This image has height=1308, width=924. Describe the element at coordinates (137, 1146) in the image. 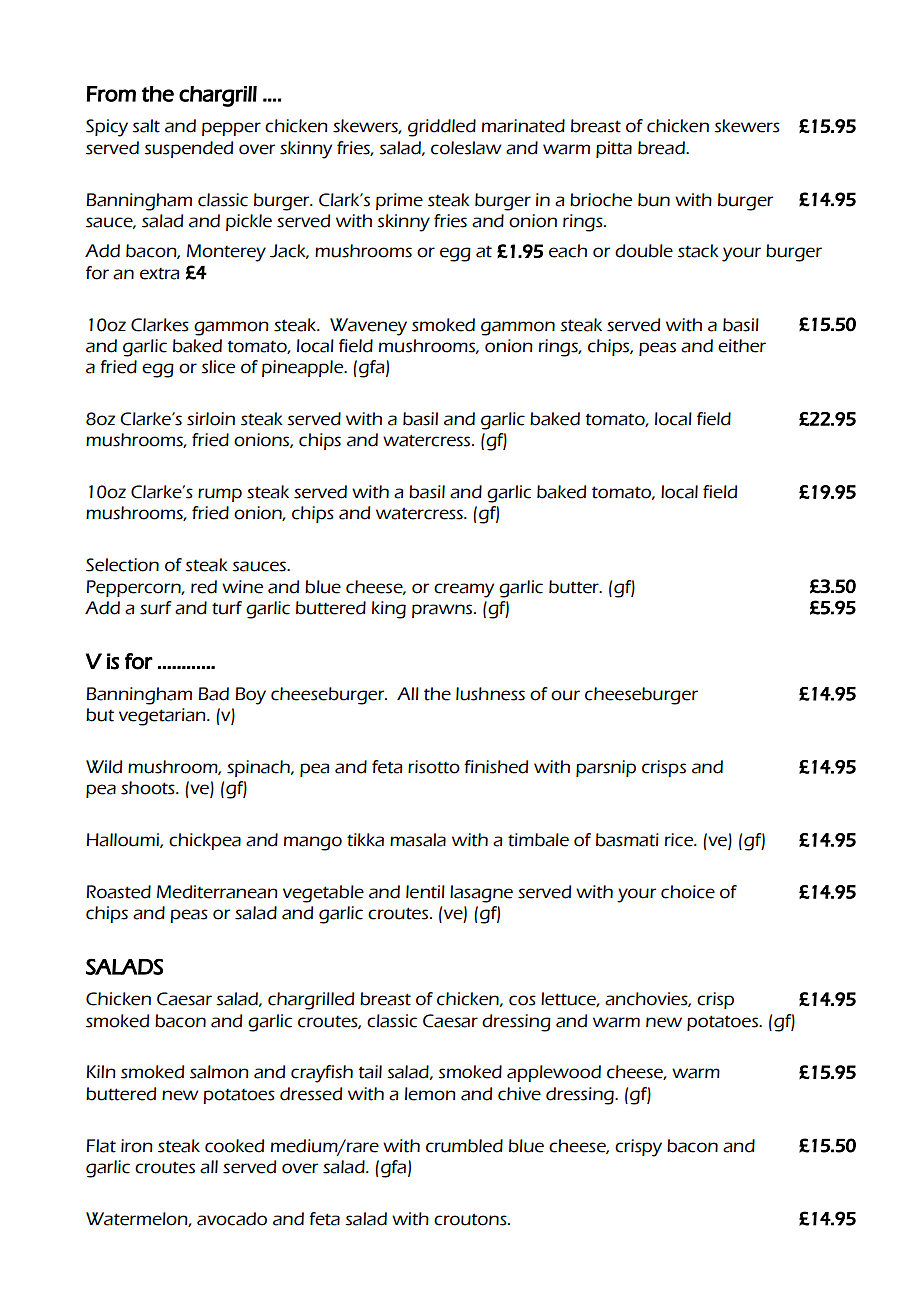

I see `iron` at that location.
